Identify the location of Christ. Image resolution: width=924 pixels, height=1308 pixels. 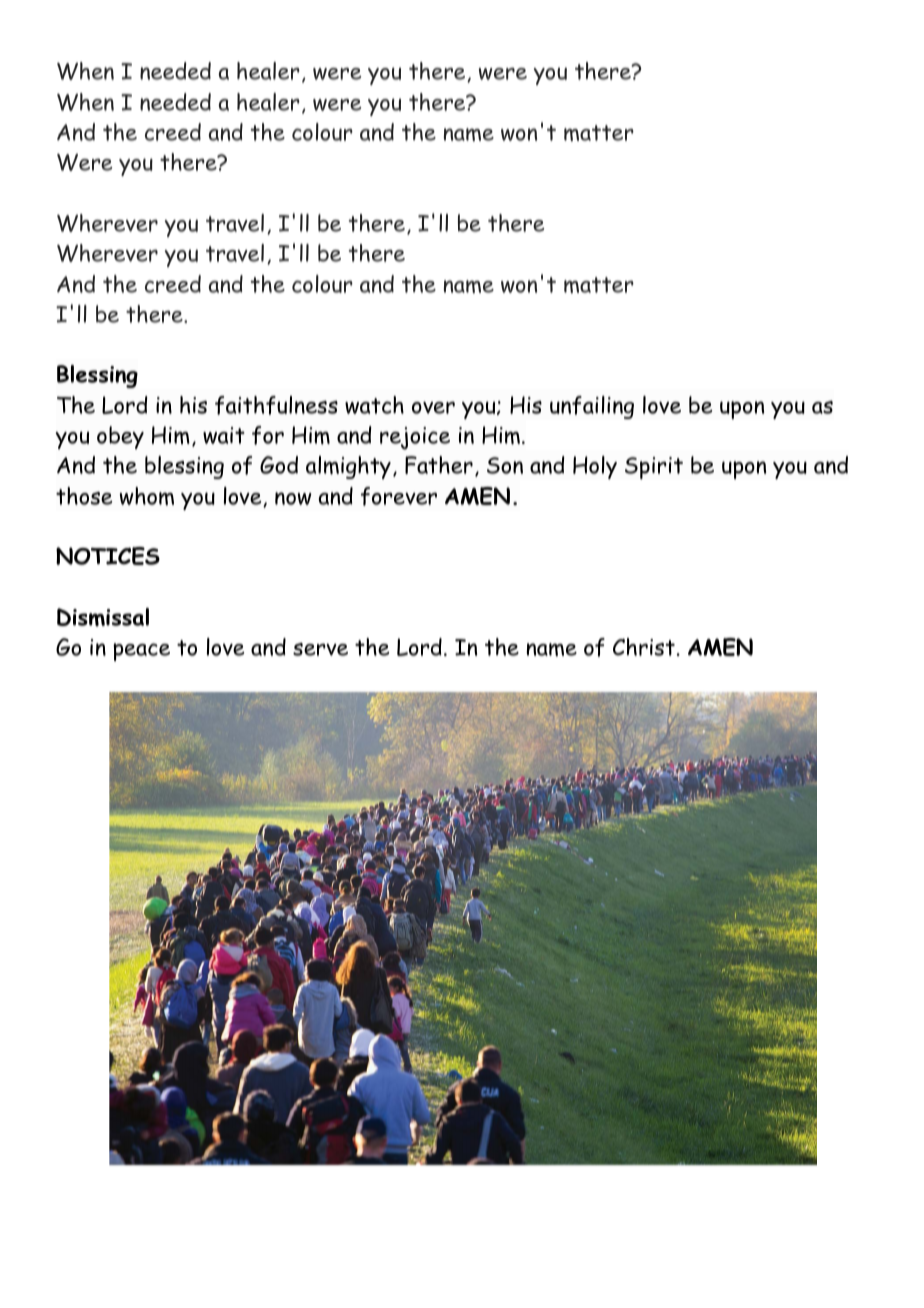
(644, 647).
